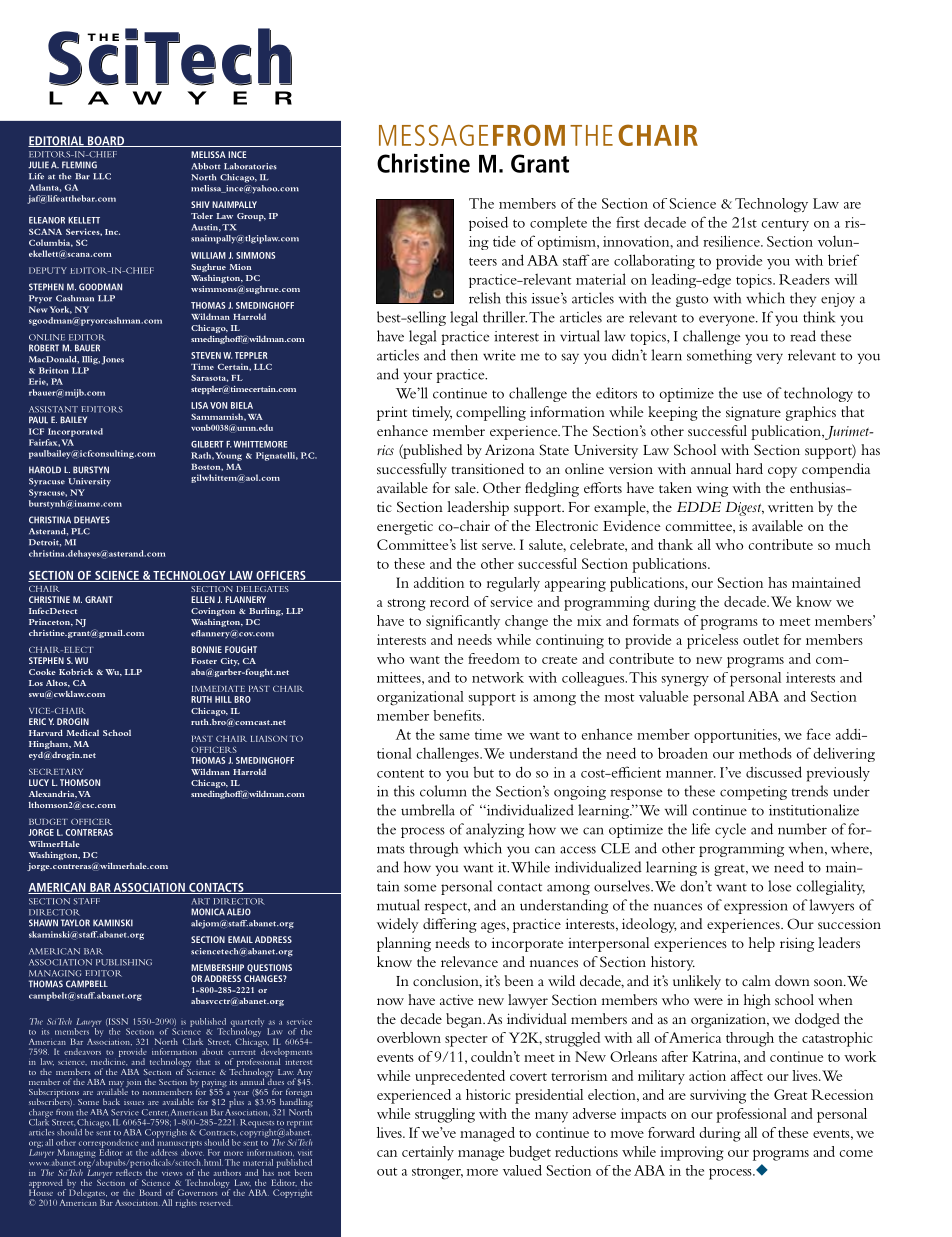 Image resolution: width=952 pixels, height=1237 pixels. Describe the element at coordinates (445, 1115) in the image. I see `struggling` at that location.
